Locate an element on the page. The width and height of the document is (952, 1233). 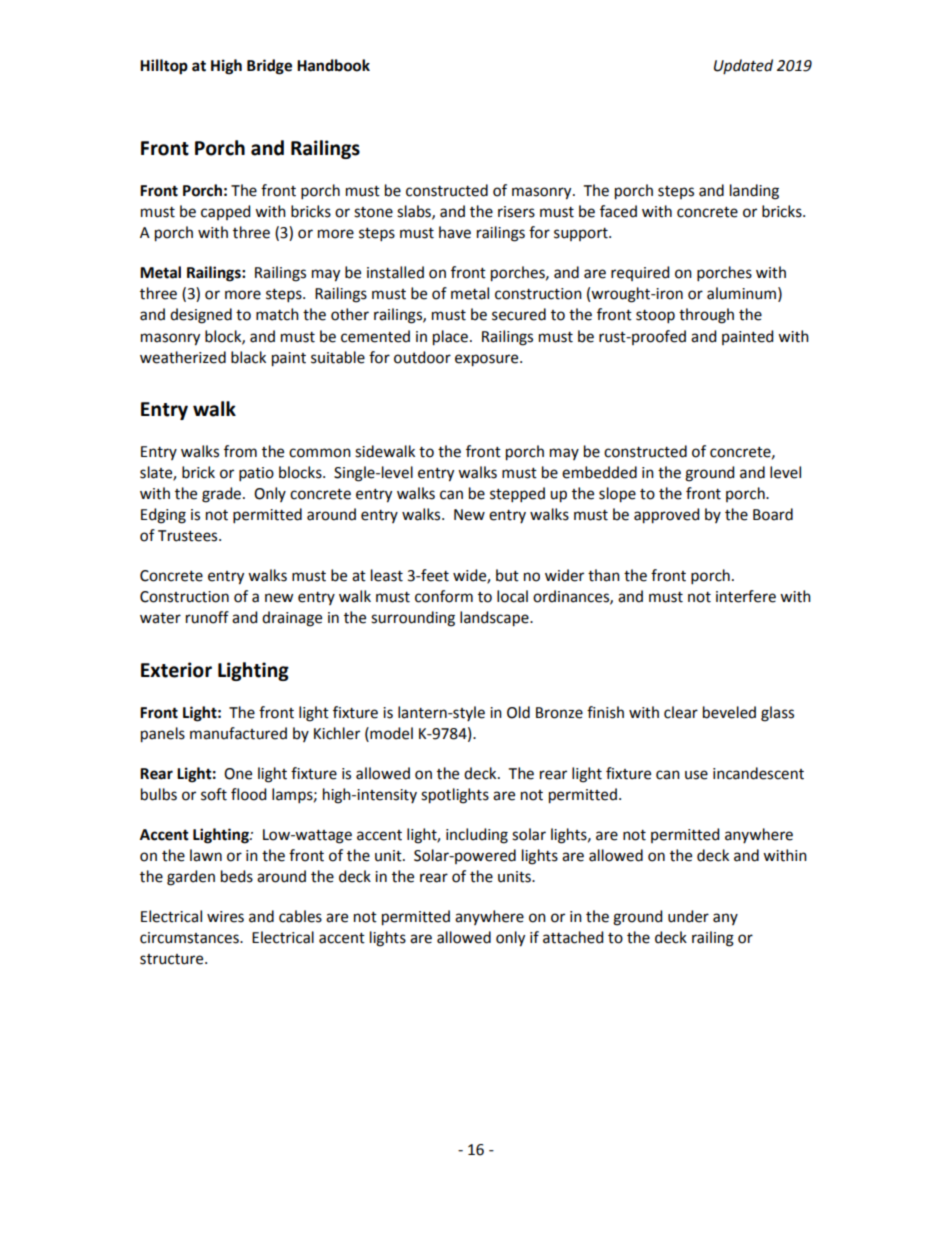
stepped is located at coordinates (517, 494).
